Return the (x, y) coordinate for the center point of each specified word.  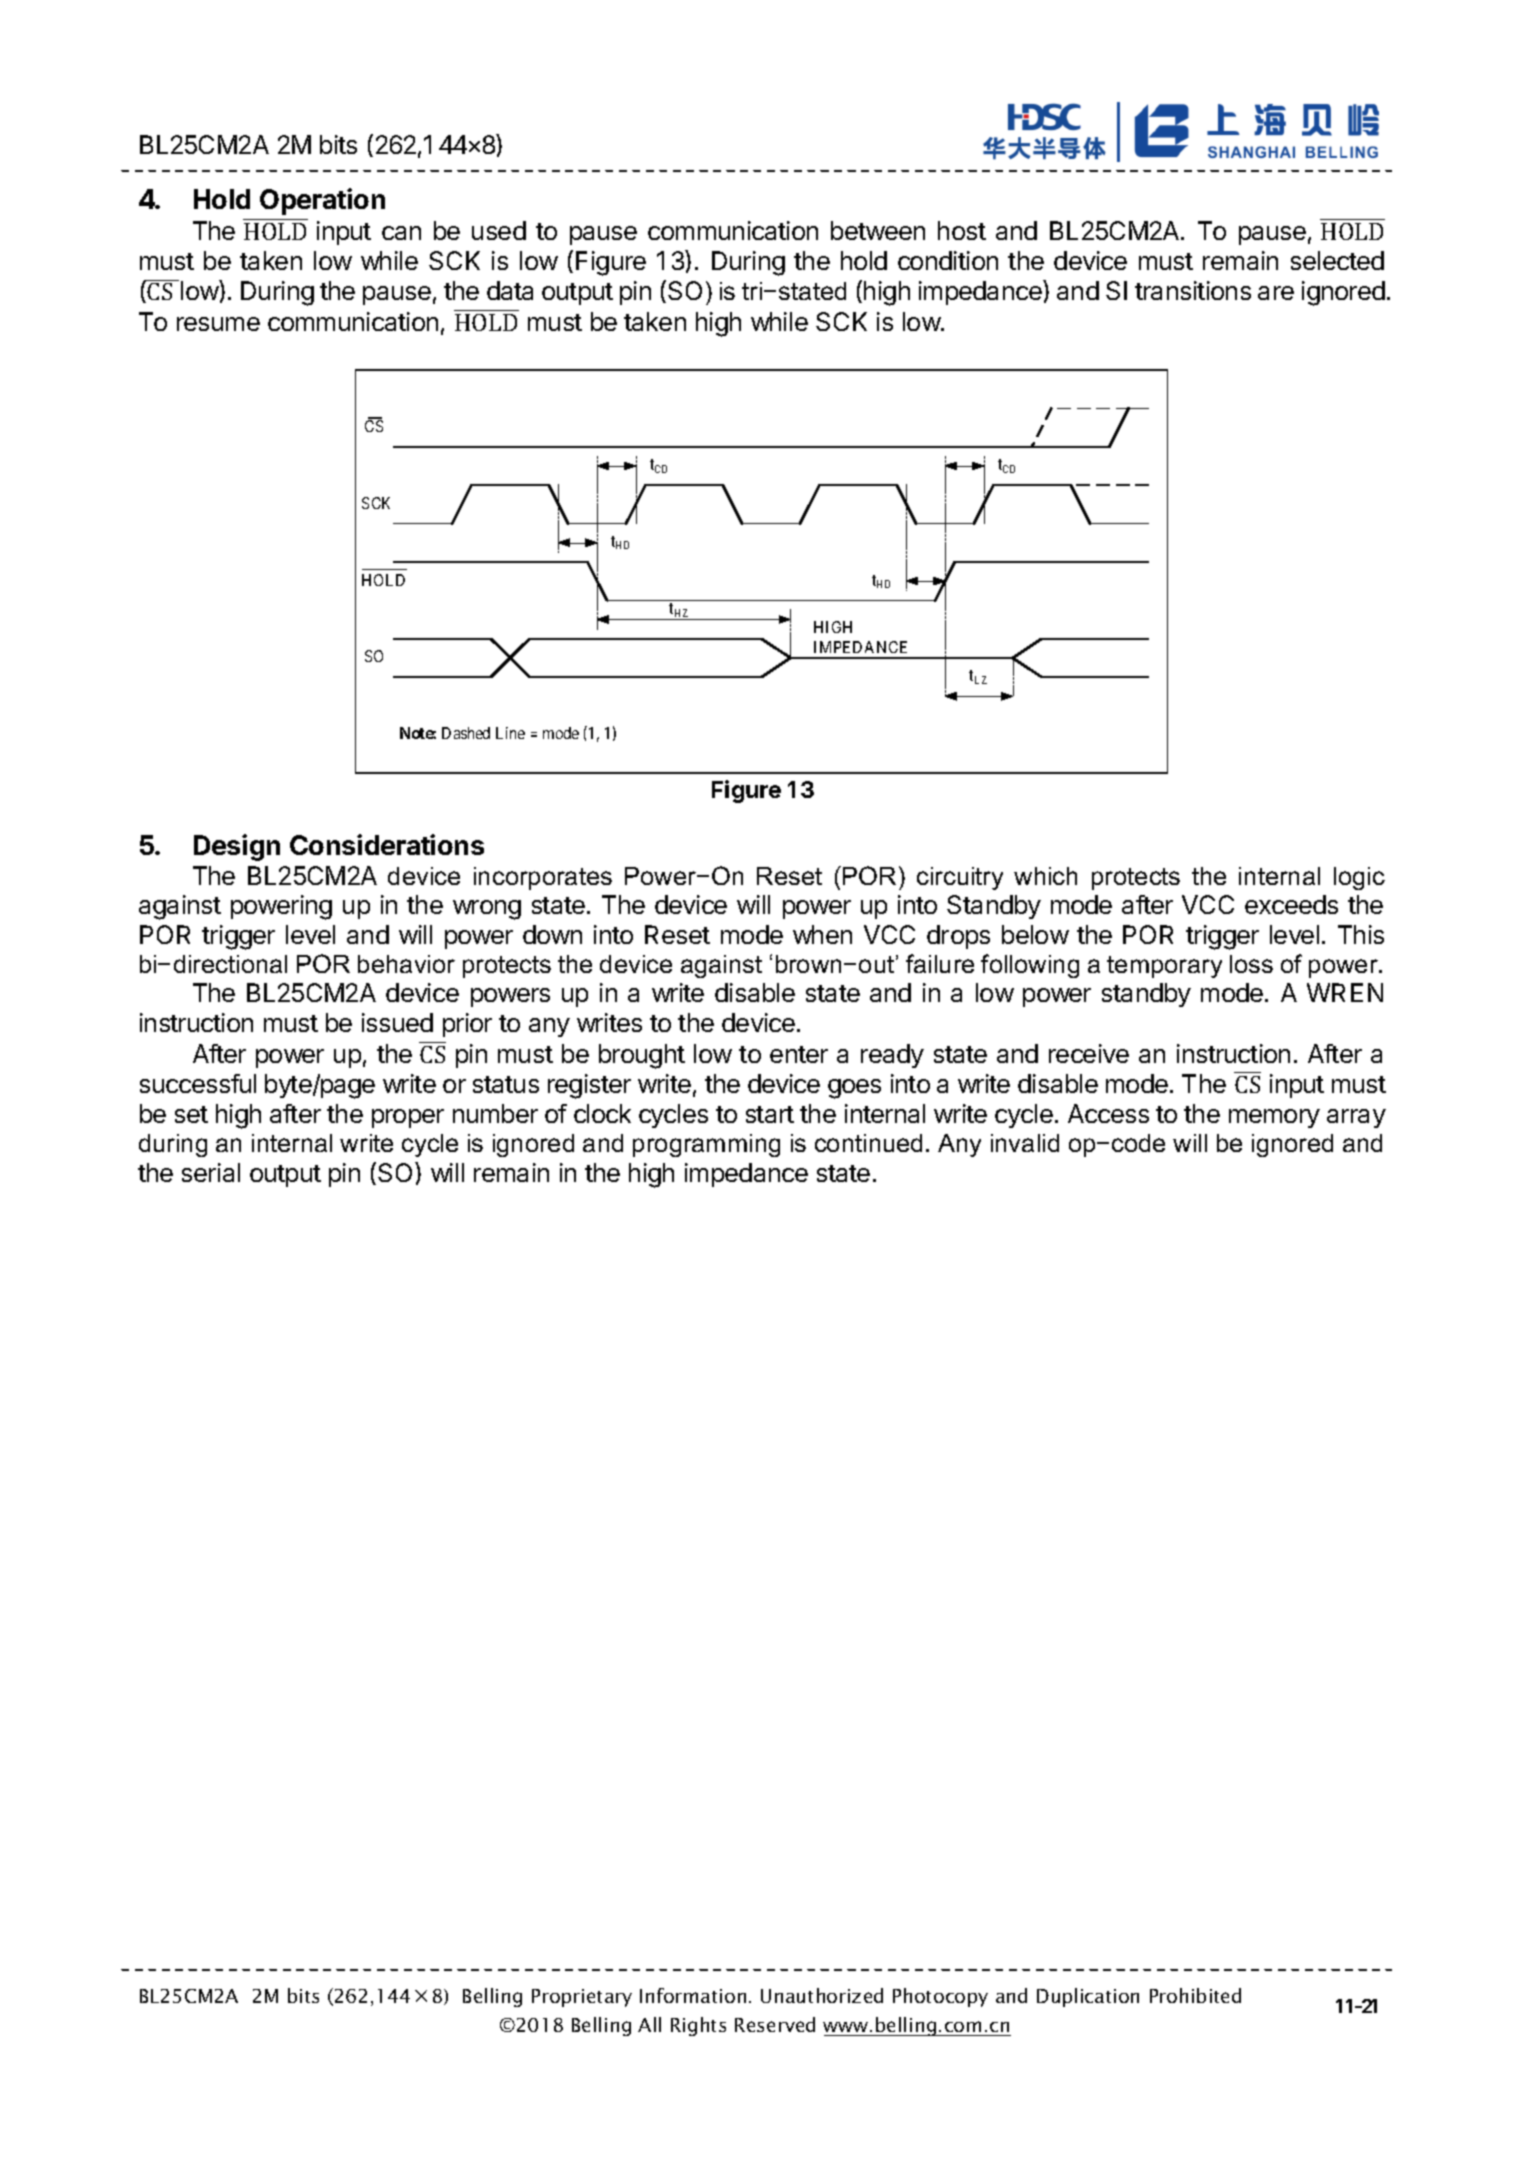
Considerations (387, 844)
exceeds (1291, 904)
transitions (1193, 290)
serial (211, 1172)
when (822, 934)
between (878, 230)
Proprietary (582, 1998)
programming (706, 1145)
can (401, 233)
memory (1274, 1118)
